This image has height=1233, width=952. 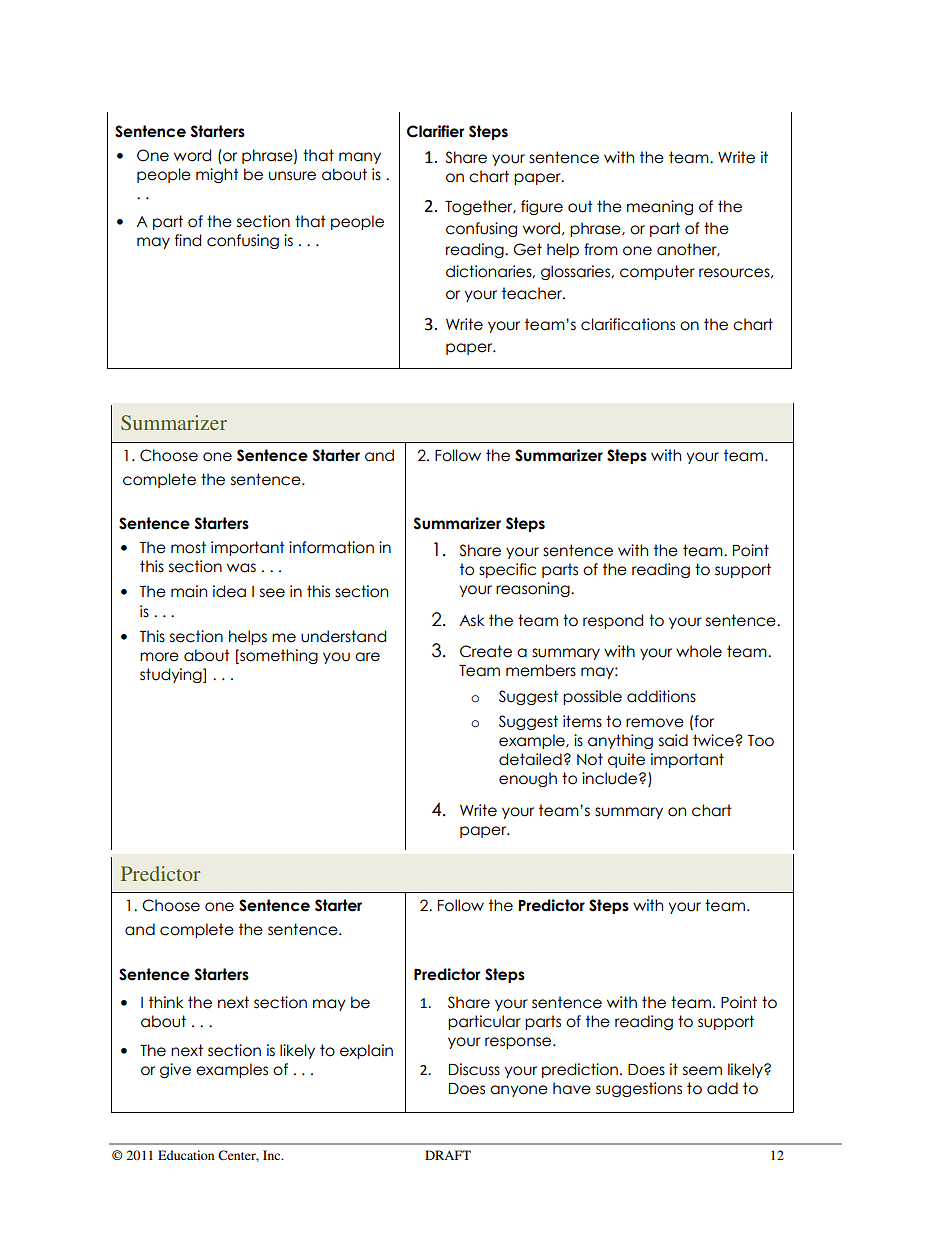 What do you see at coordinates (699, 651) in the image?
I see `whole` at bounding box center [699, 651].
